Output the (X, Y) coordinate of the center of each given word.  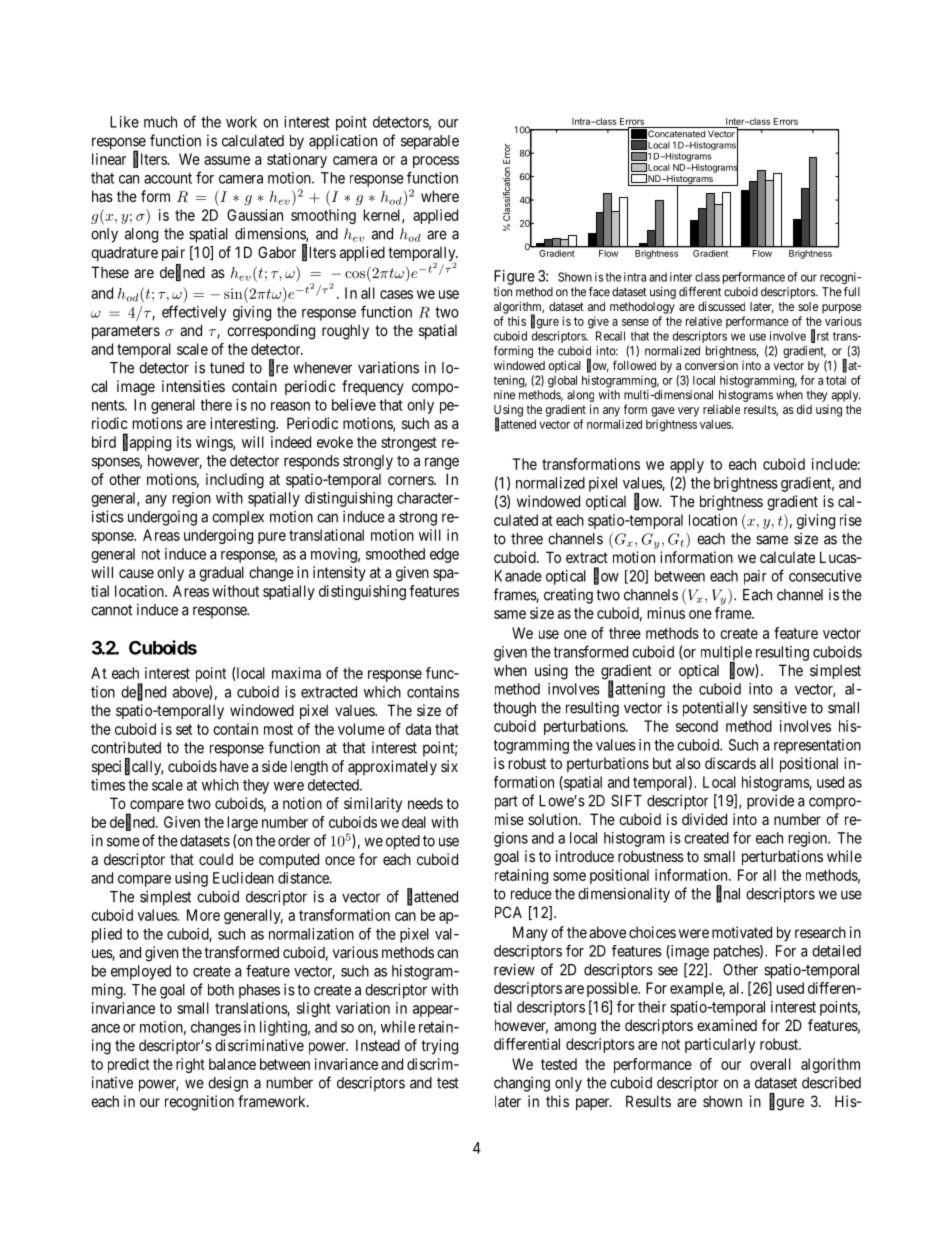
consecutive (825, 576)
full (852, 292)
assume (227, 160)
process (436, 162)
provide (770, 802)
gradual (221, 574)
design (228, 1084)
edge (444, 555)
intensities (193, 386)
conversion (711, 365)
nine (504, 395)
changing (522, 1084)
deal (414, 822)
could (216, 859)
